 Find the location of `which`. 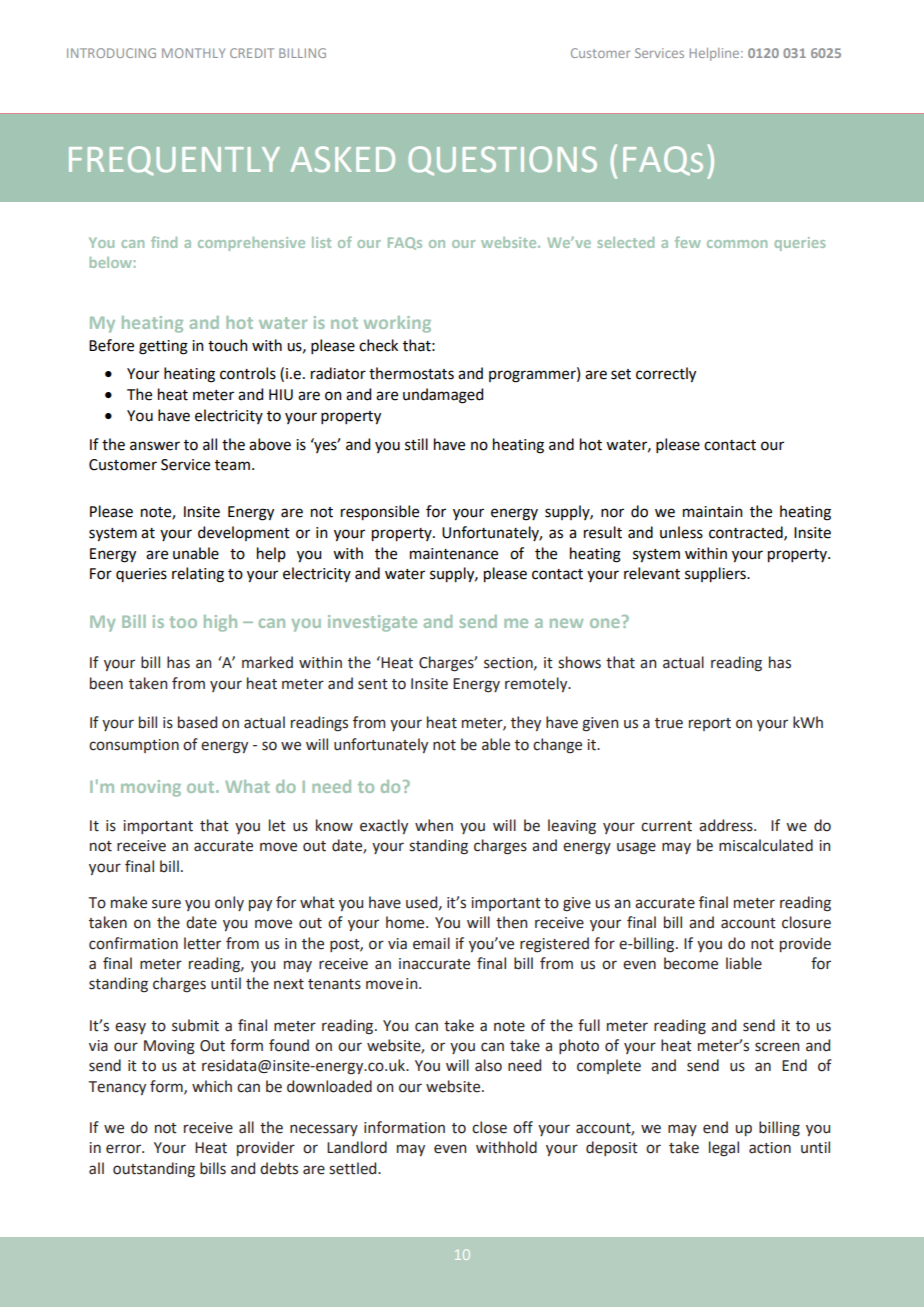

which is located at coordinates (212, 1086).
